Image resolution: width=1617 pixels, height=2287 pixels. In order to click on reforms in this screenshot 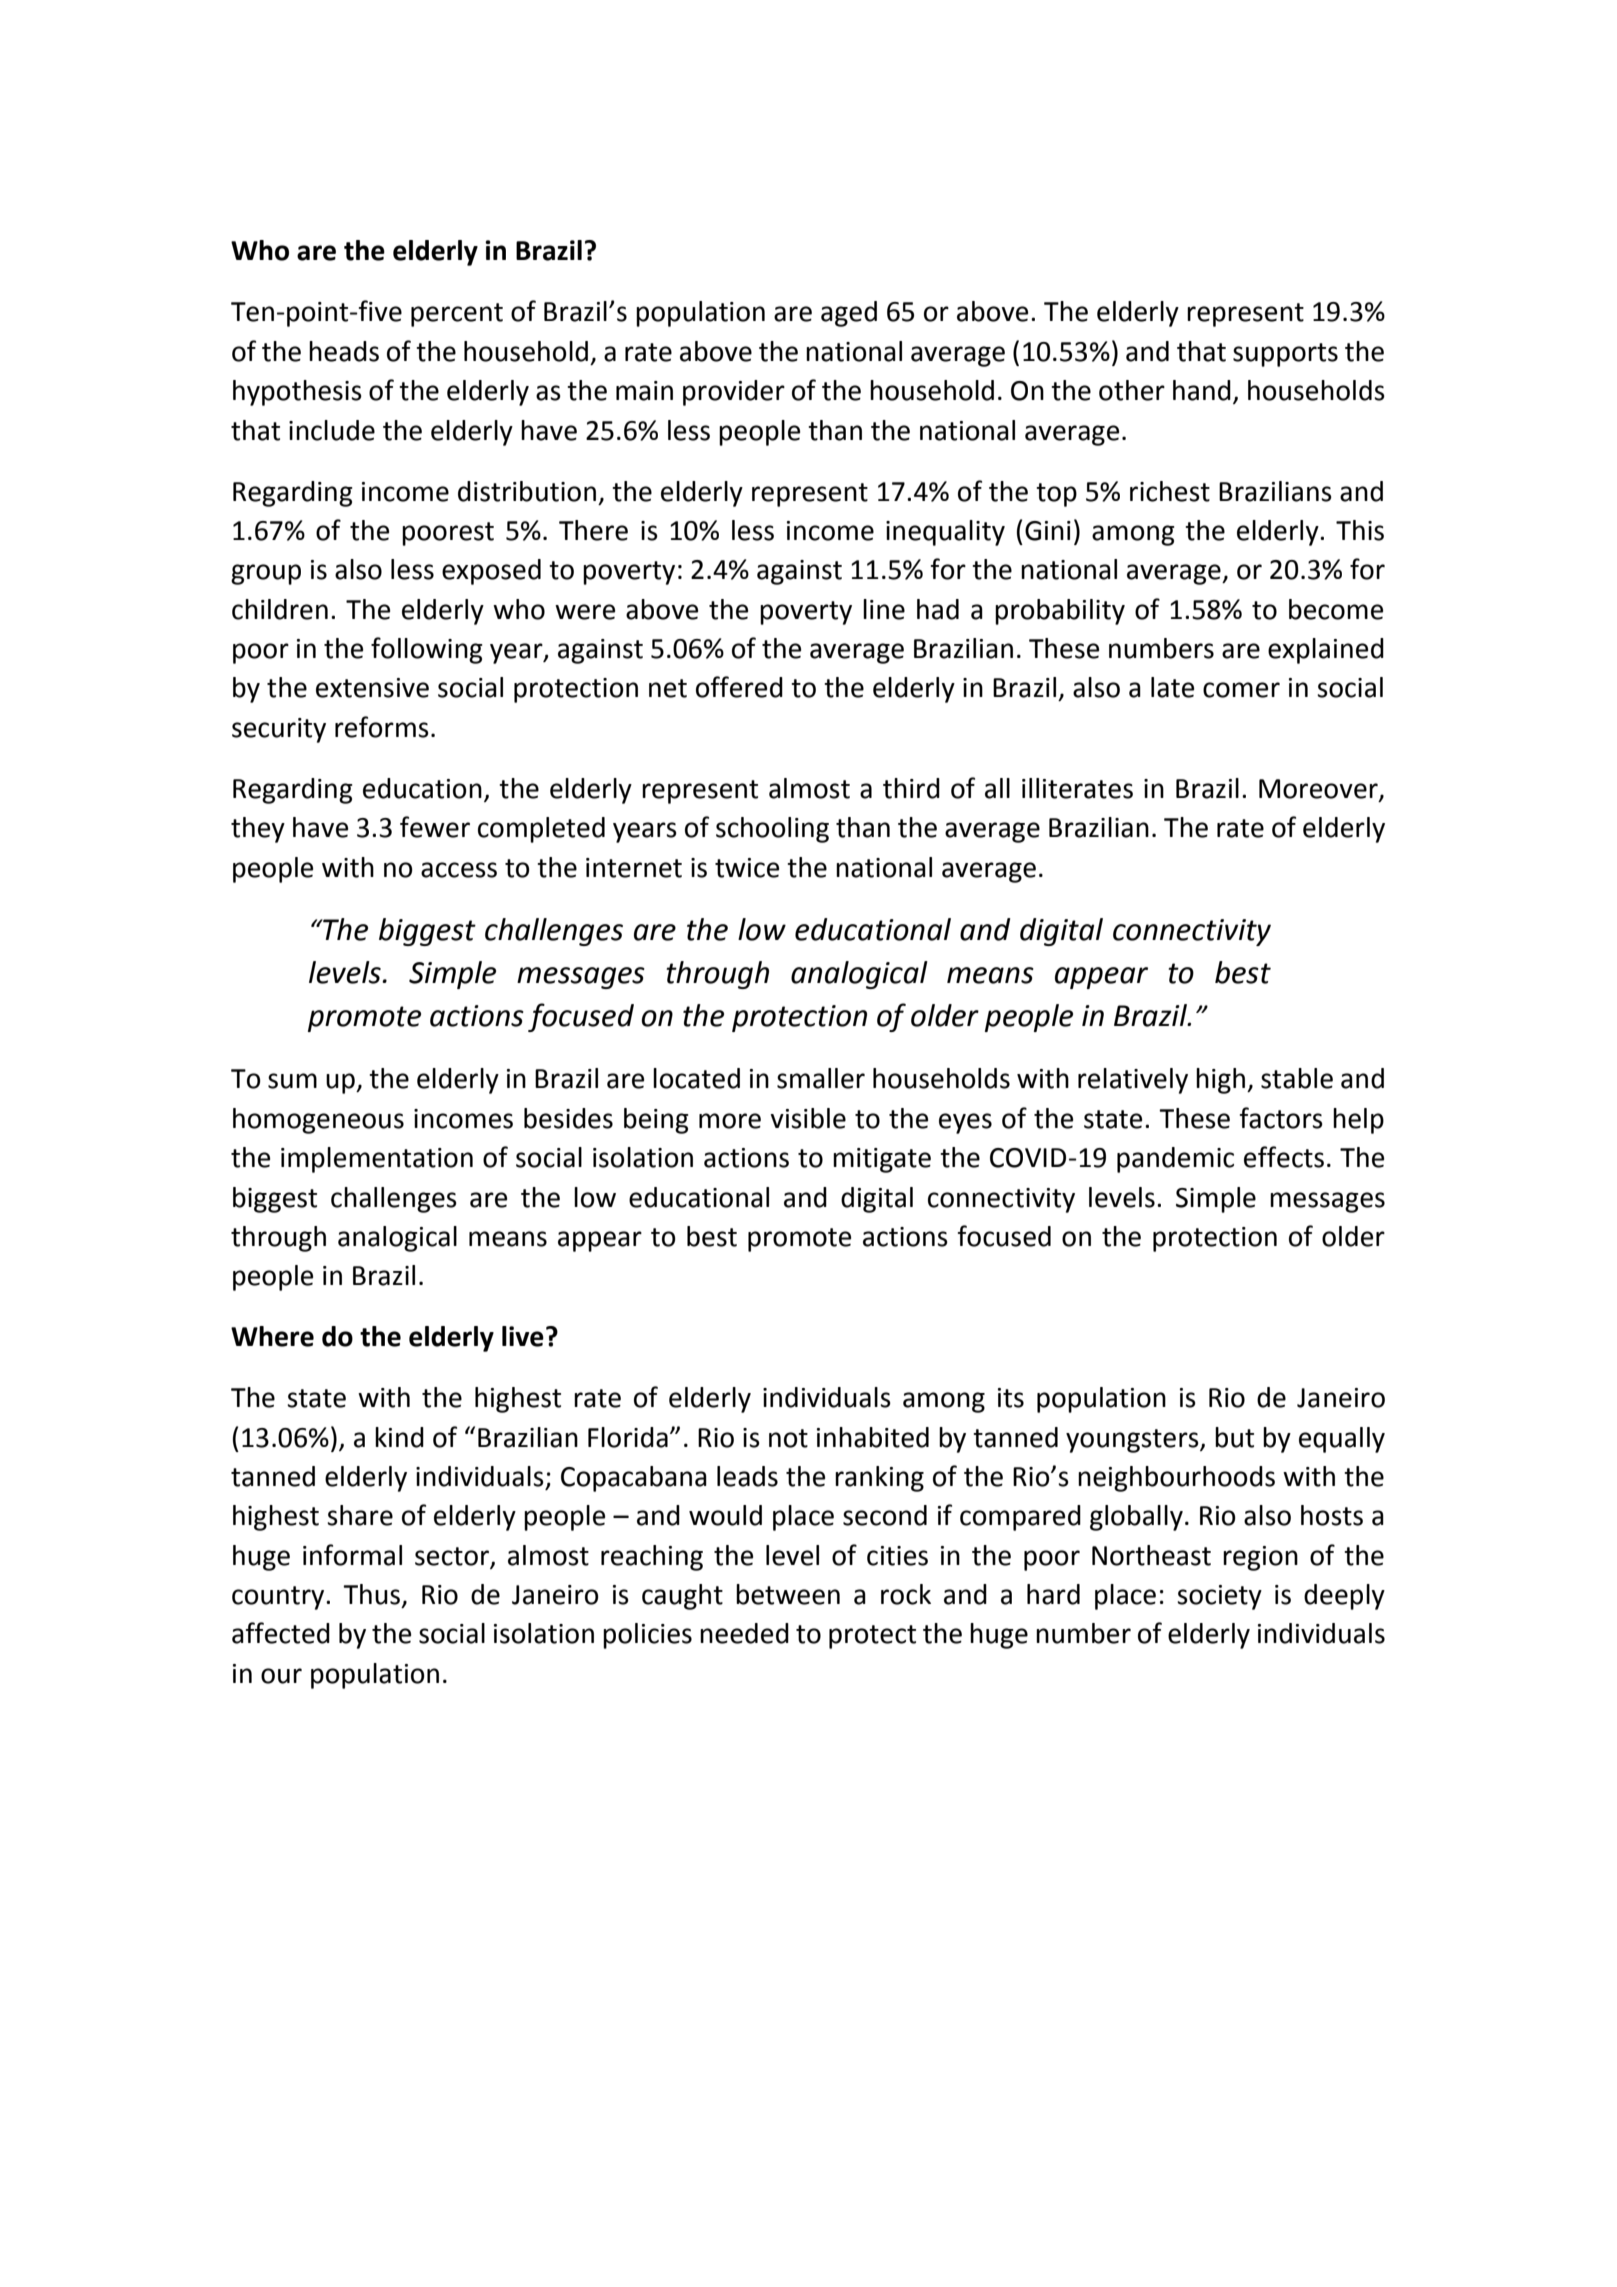, I will do `click(382, 727)`.
